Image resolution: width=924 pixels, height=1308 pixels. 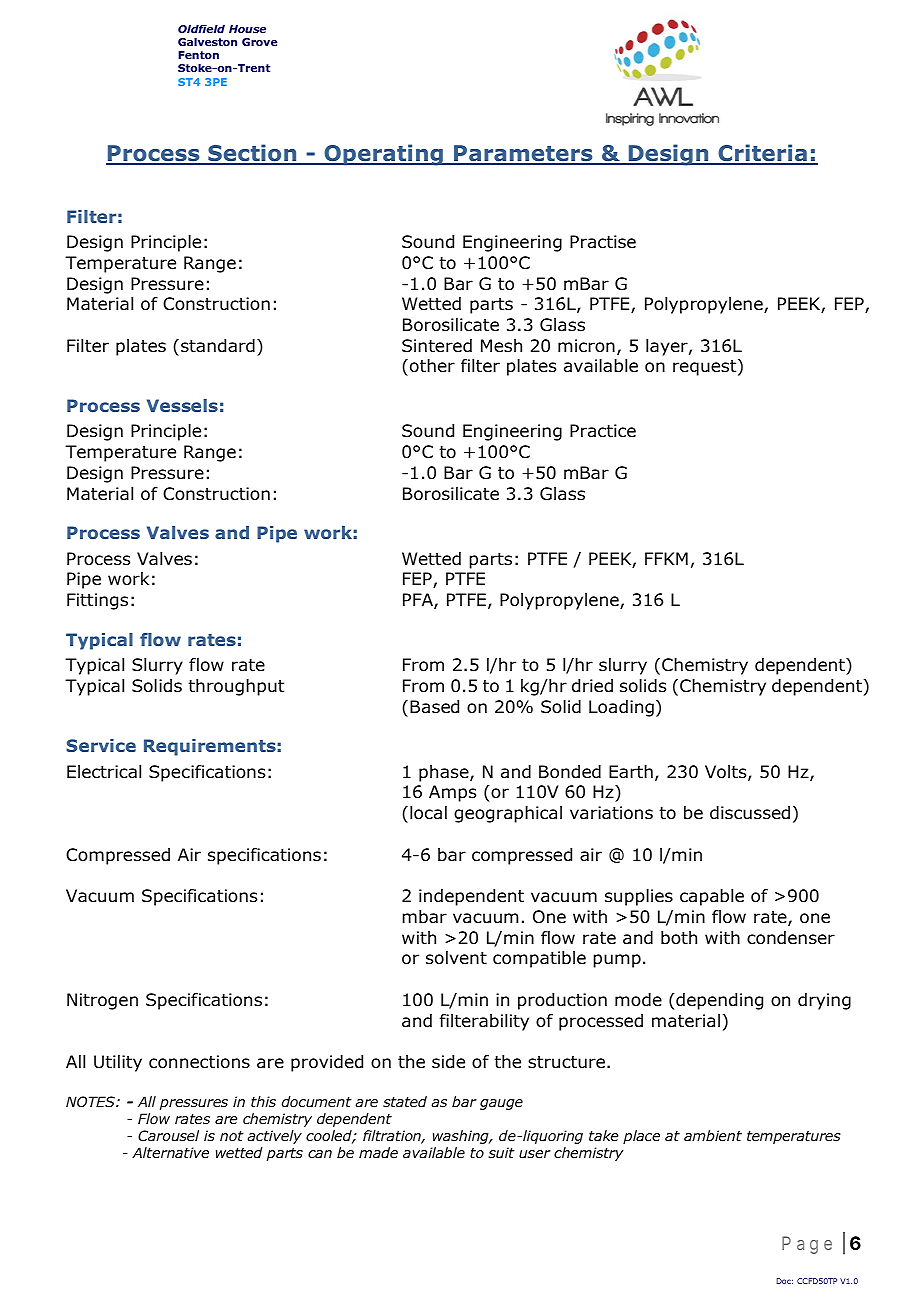 What do you see at coordinates (592, 686) in the screenshot?
I see `dried` at bounding box center [592, 686].
